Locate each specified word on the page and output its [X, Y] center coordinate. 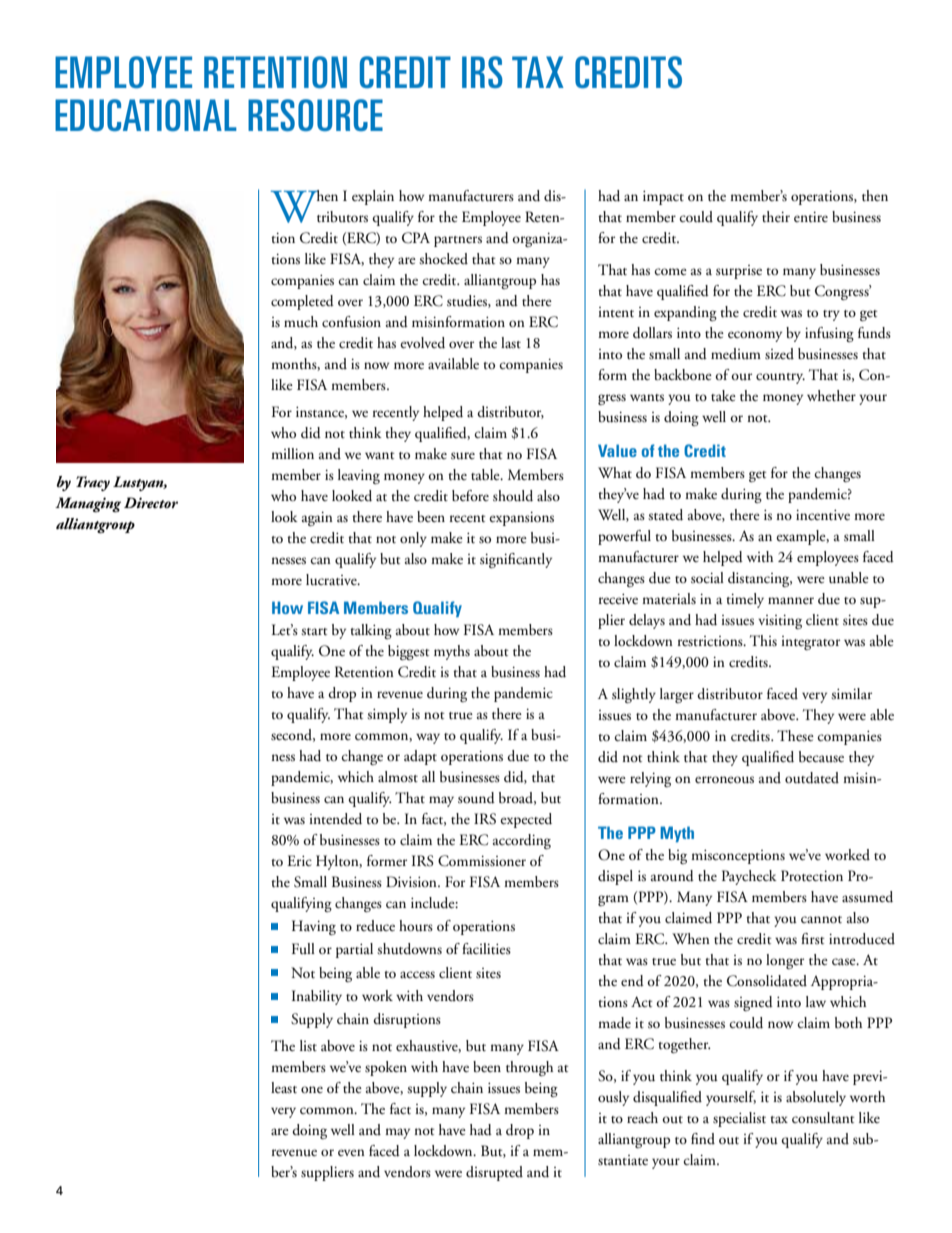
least [284, 1088]
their [776, 217]
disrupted [494, 1173]
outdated [812, 778]
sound [476, 798]
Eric [299, 860]
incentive [823, 515]
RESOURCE [315, 115]
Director [151, 502]
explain [373, 197]
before [470, 495]
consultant [823, 1118]
